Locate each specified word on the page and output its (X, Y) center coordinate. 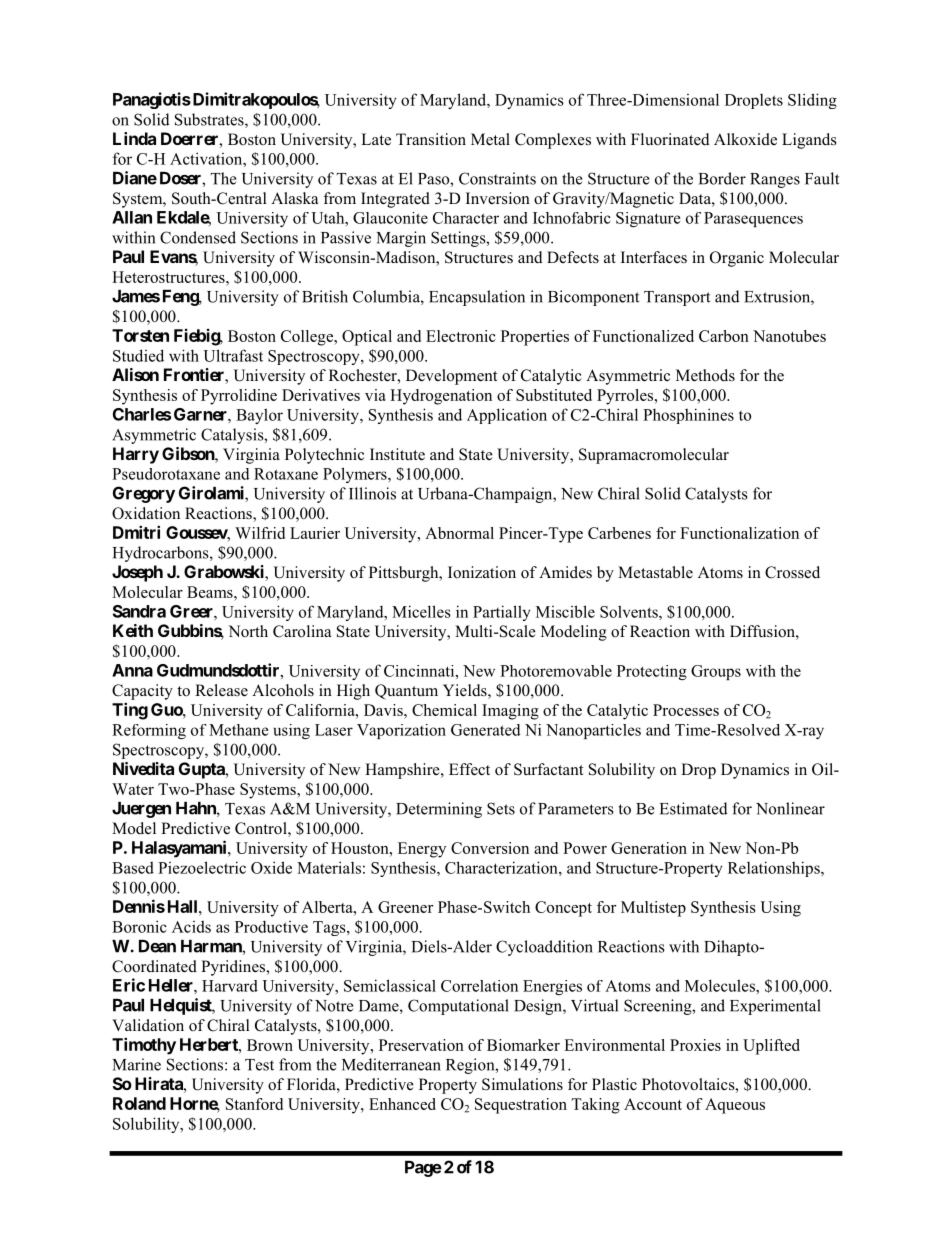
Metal (490, 139)
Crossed (792, 572)
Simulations (522, 1084)
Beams (211, 592)
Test (259, 1065)
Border (722, 178)
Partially (502, 613)
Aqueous (735, 1106)
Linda (134, 138)
